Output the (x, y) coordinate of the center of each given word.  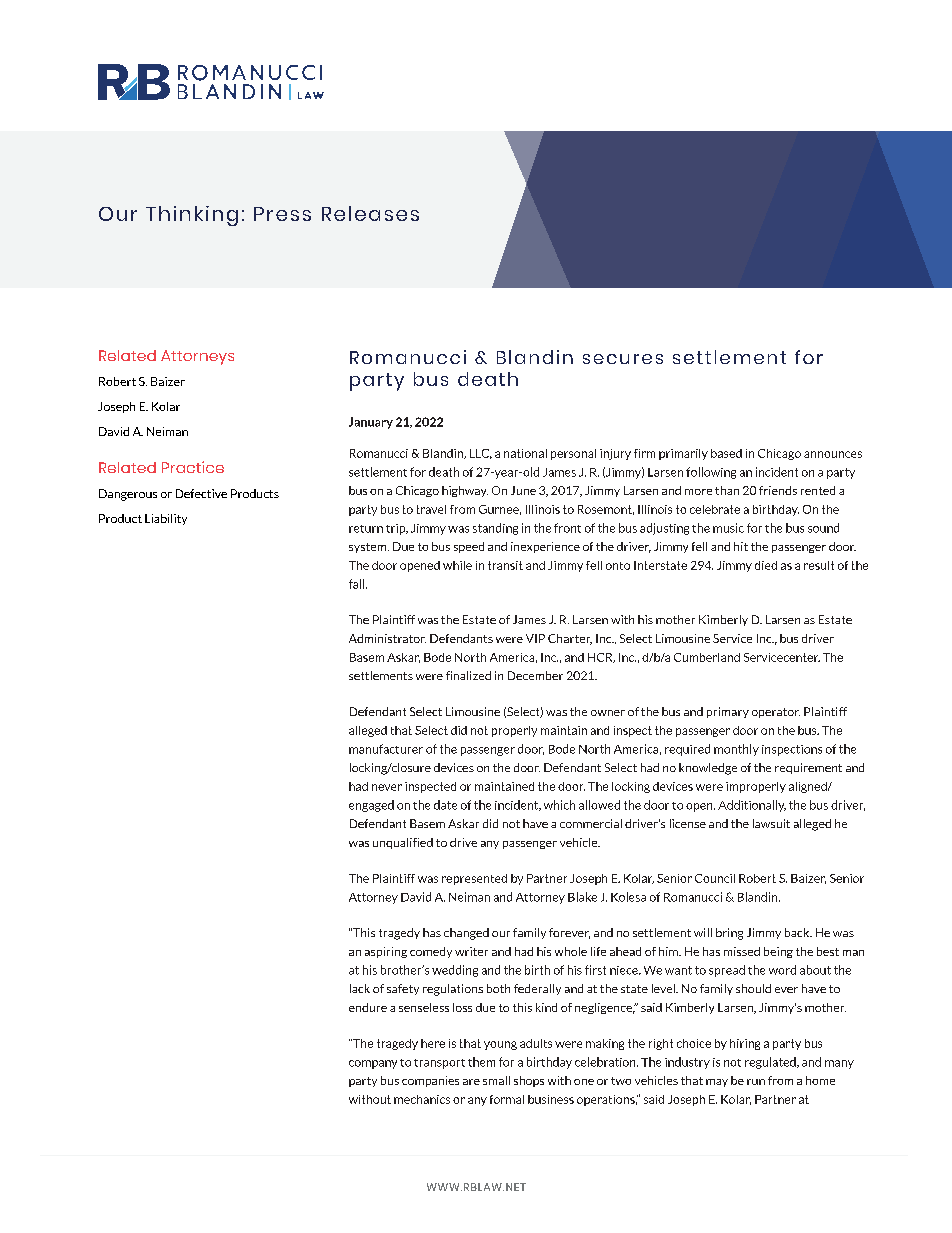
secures (623, 359)
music (728, 528)
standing (495, 529)
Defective (201, 493)
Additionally (752, 806)
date (445, 805)
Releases (370, 213)
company (373, 1064)
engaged (371, 806)
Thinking (192, 216)
